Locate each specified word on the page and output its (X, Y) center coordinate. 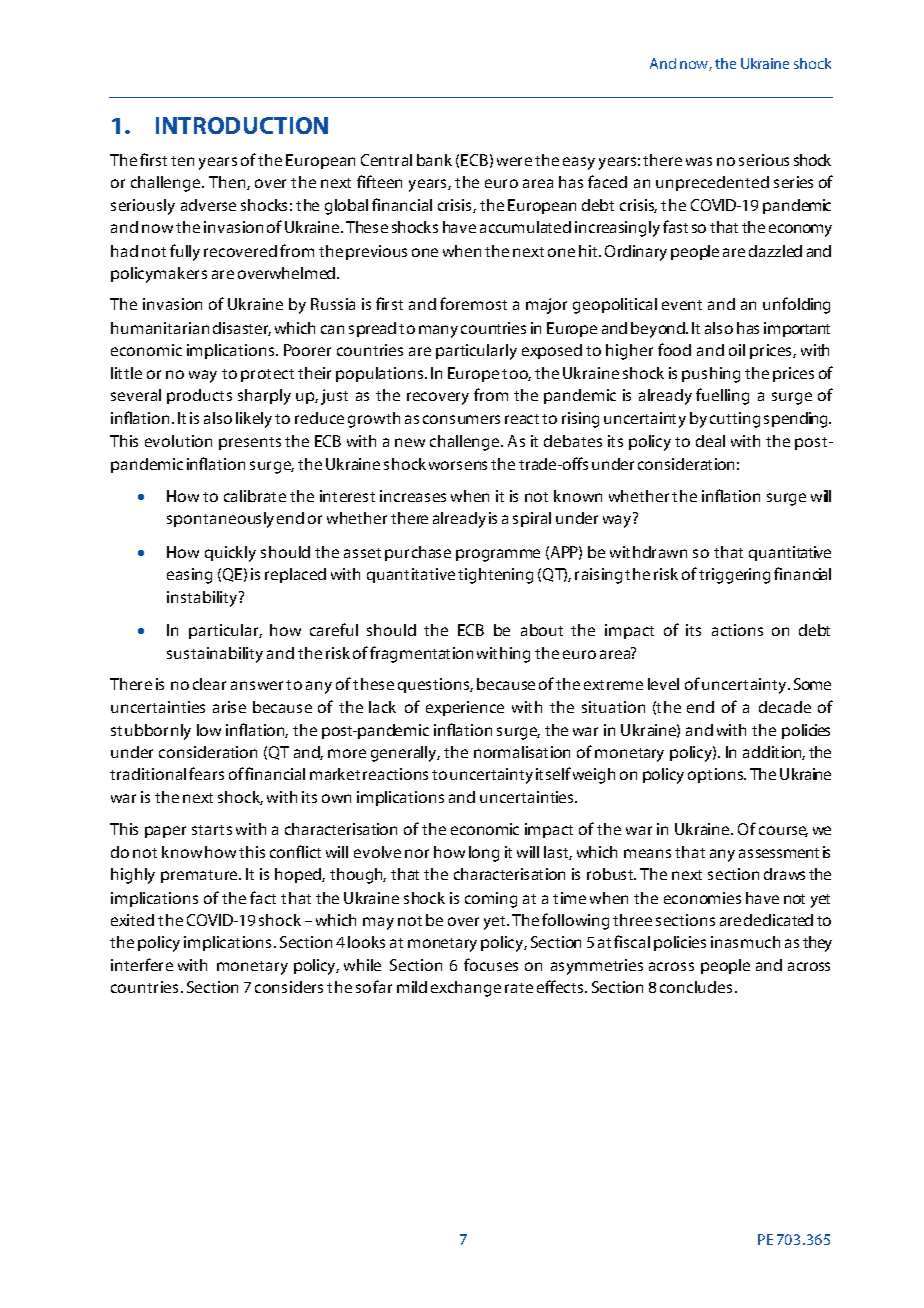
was (699, 161)
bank (434, 160)
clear (209, 684)
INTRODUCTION (242, 125)
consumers (461, 419)
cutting (735, 420)
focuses (491, 964)
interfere (142, 964)
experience (465, 708)
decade (785, 707)
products (199, 396)
